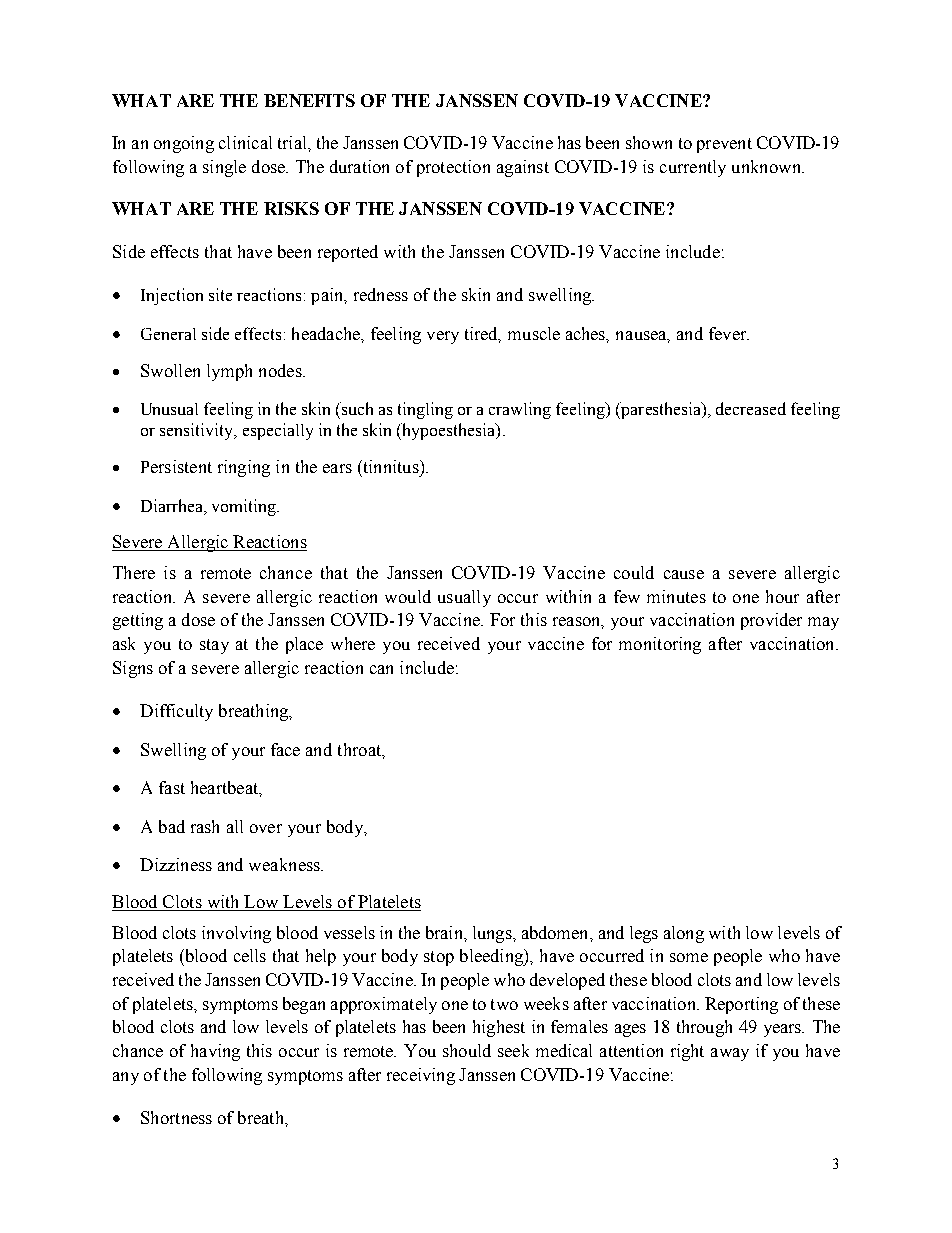 The height and width of the page is (1233, 952). What do you see at coordinates (724, 145) in the page?
I see `prevent` at bounding box center [724, 145].
